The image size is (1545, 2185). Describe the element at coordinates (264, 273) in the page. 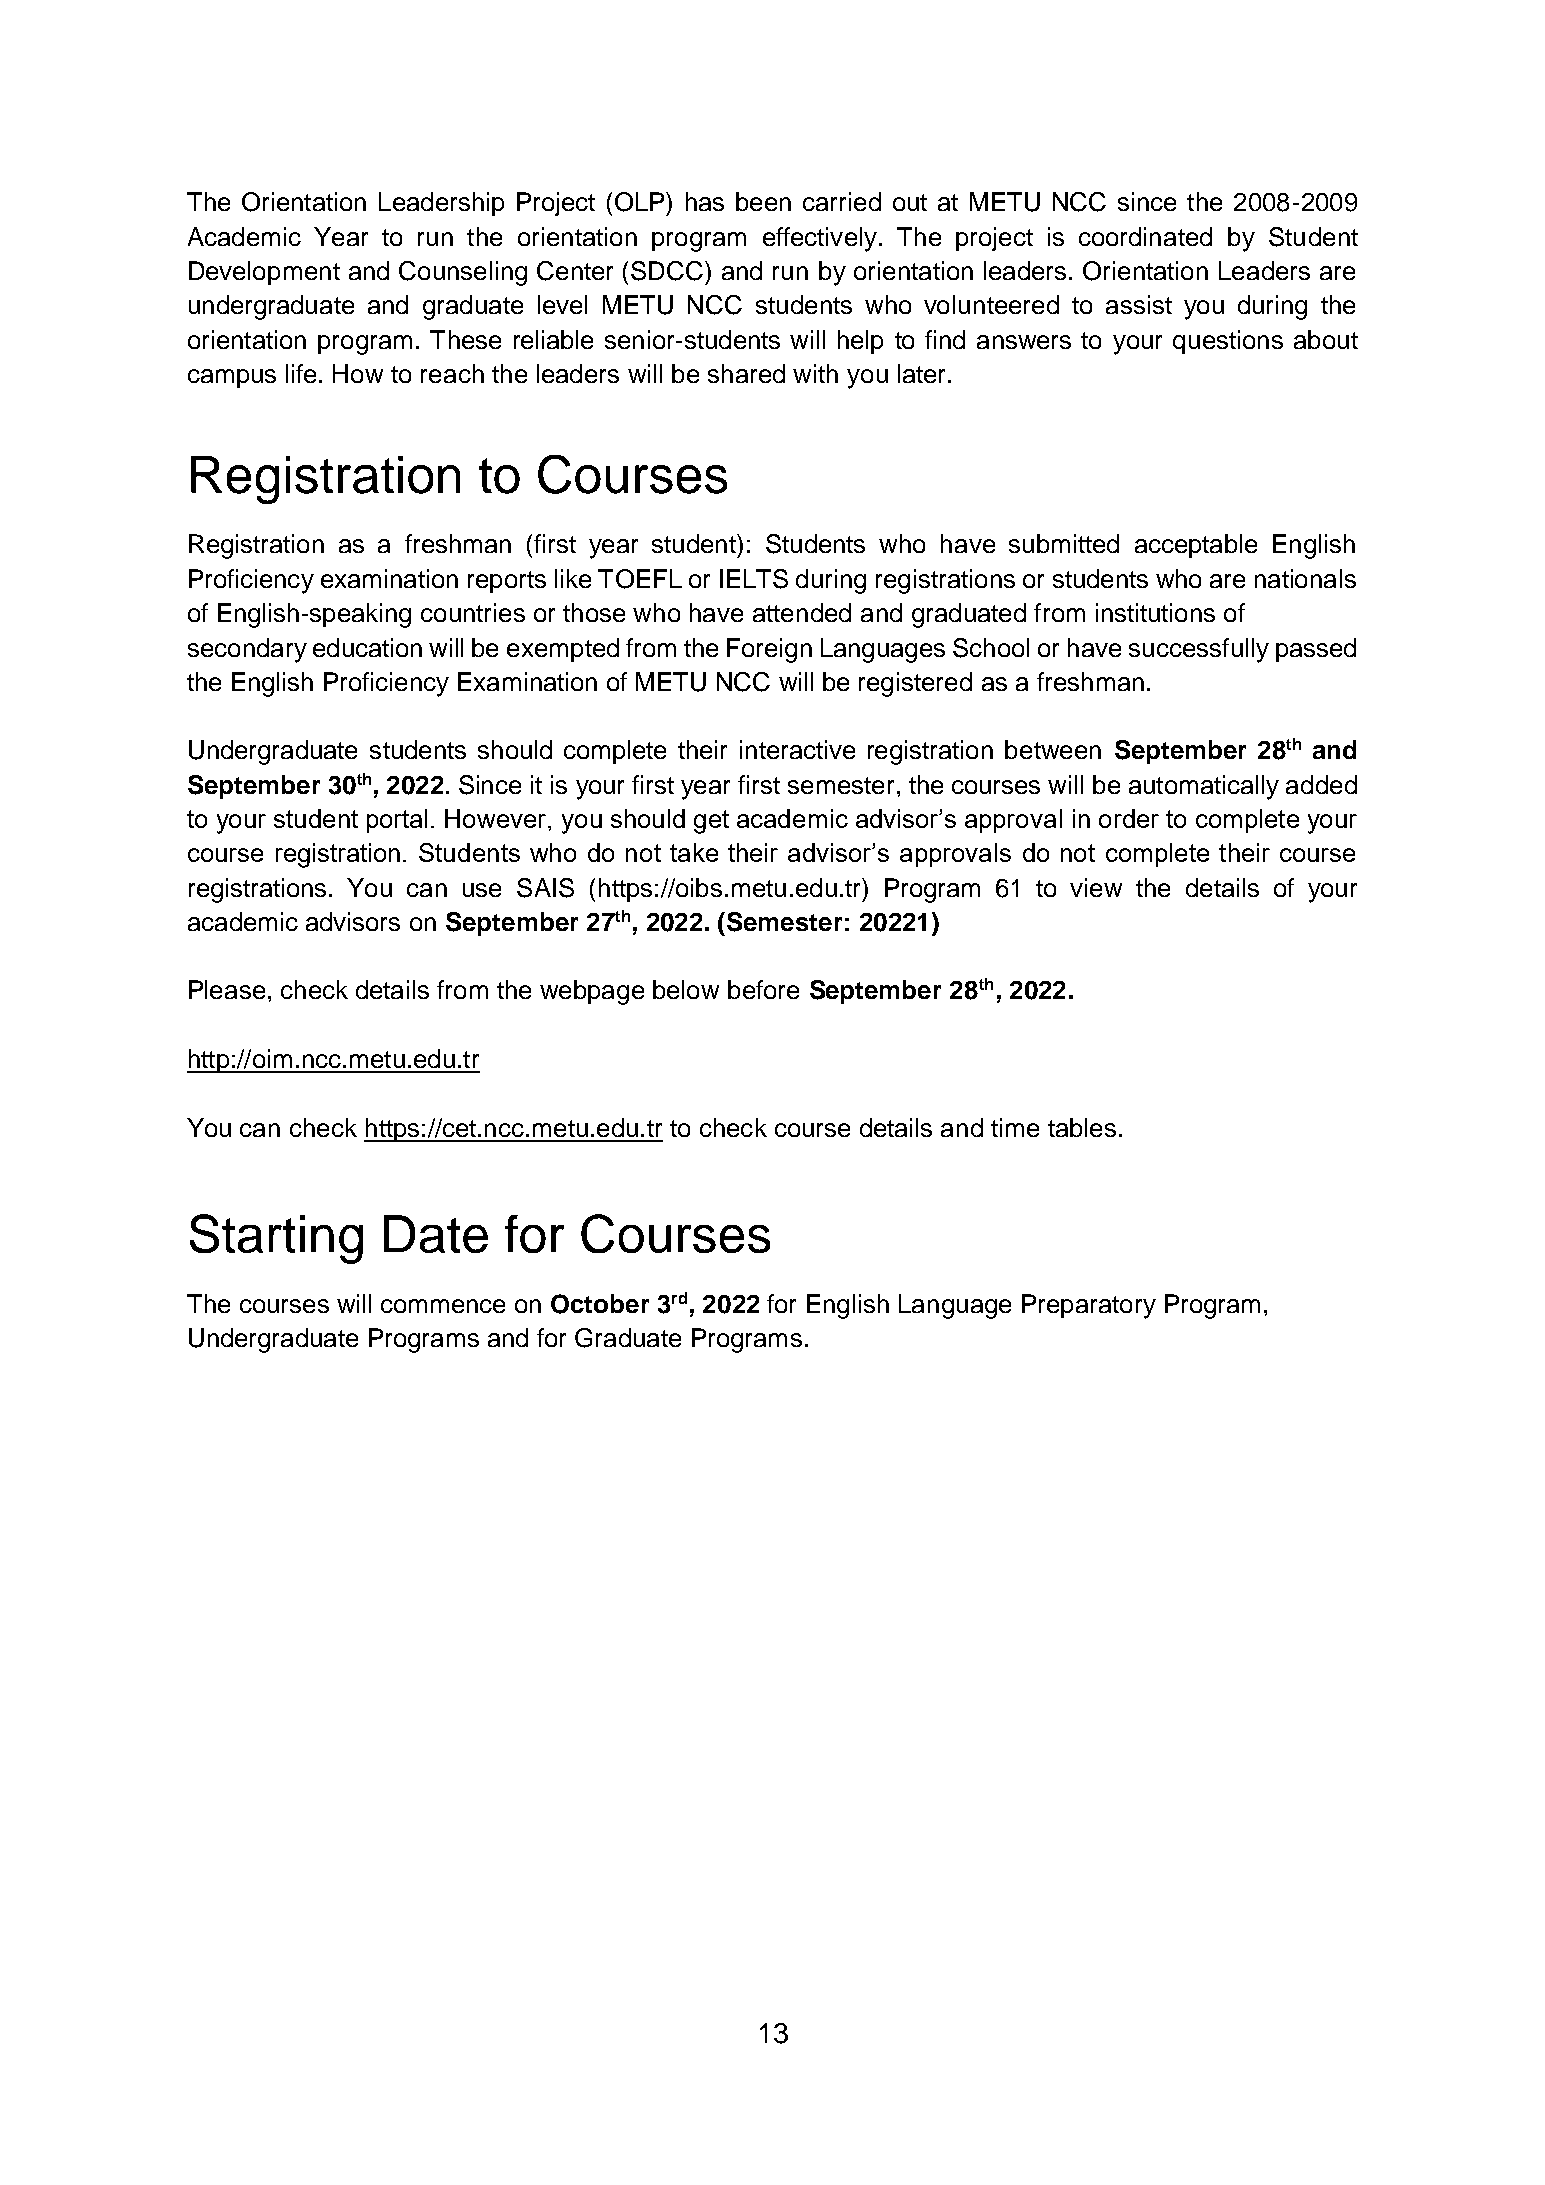

I see `Development` at that location.
